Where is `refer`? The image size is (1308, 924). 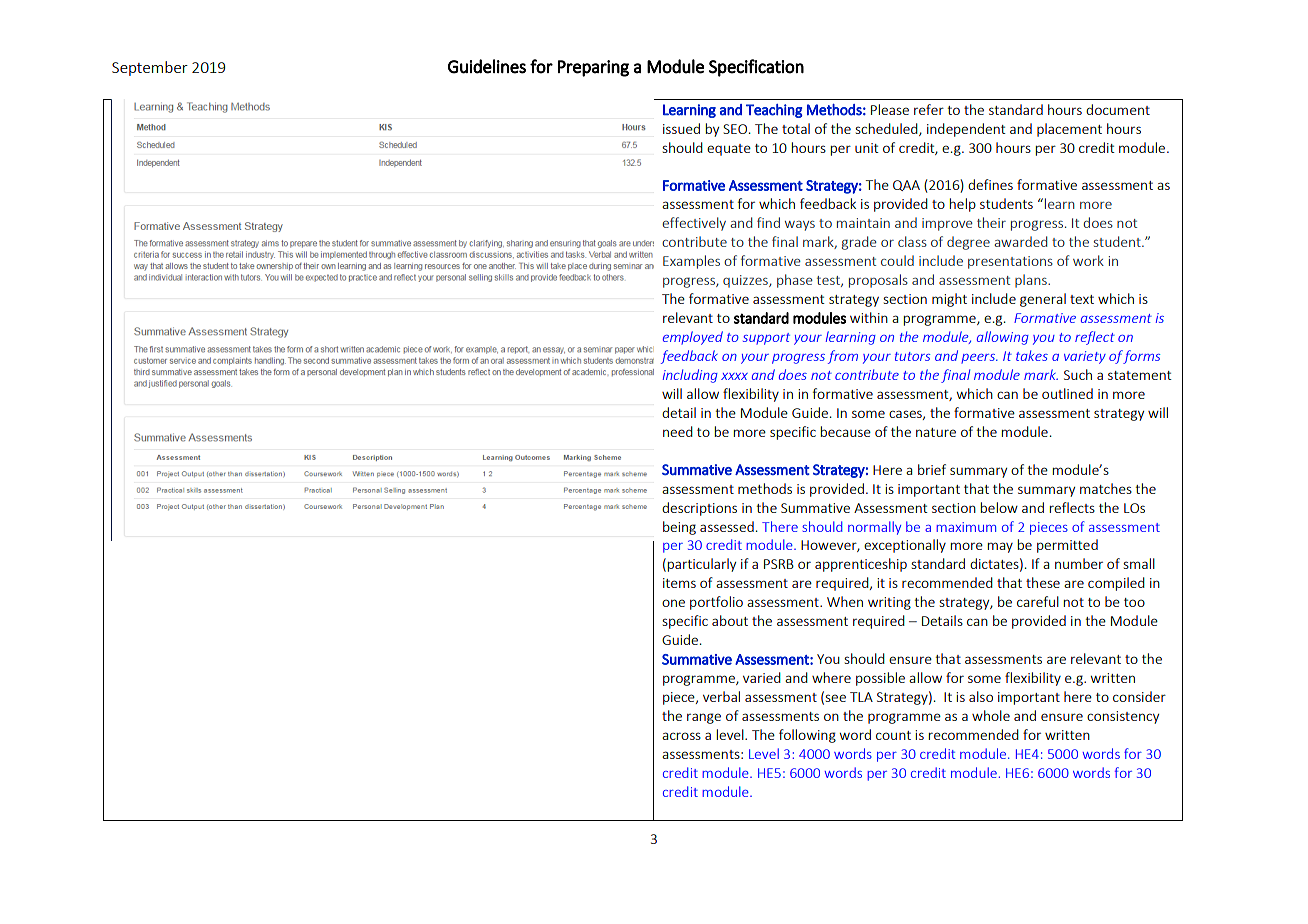 refer is located at coordinates (929, 109).
